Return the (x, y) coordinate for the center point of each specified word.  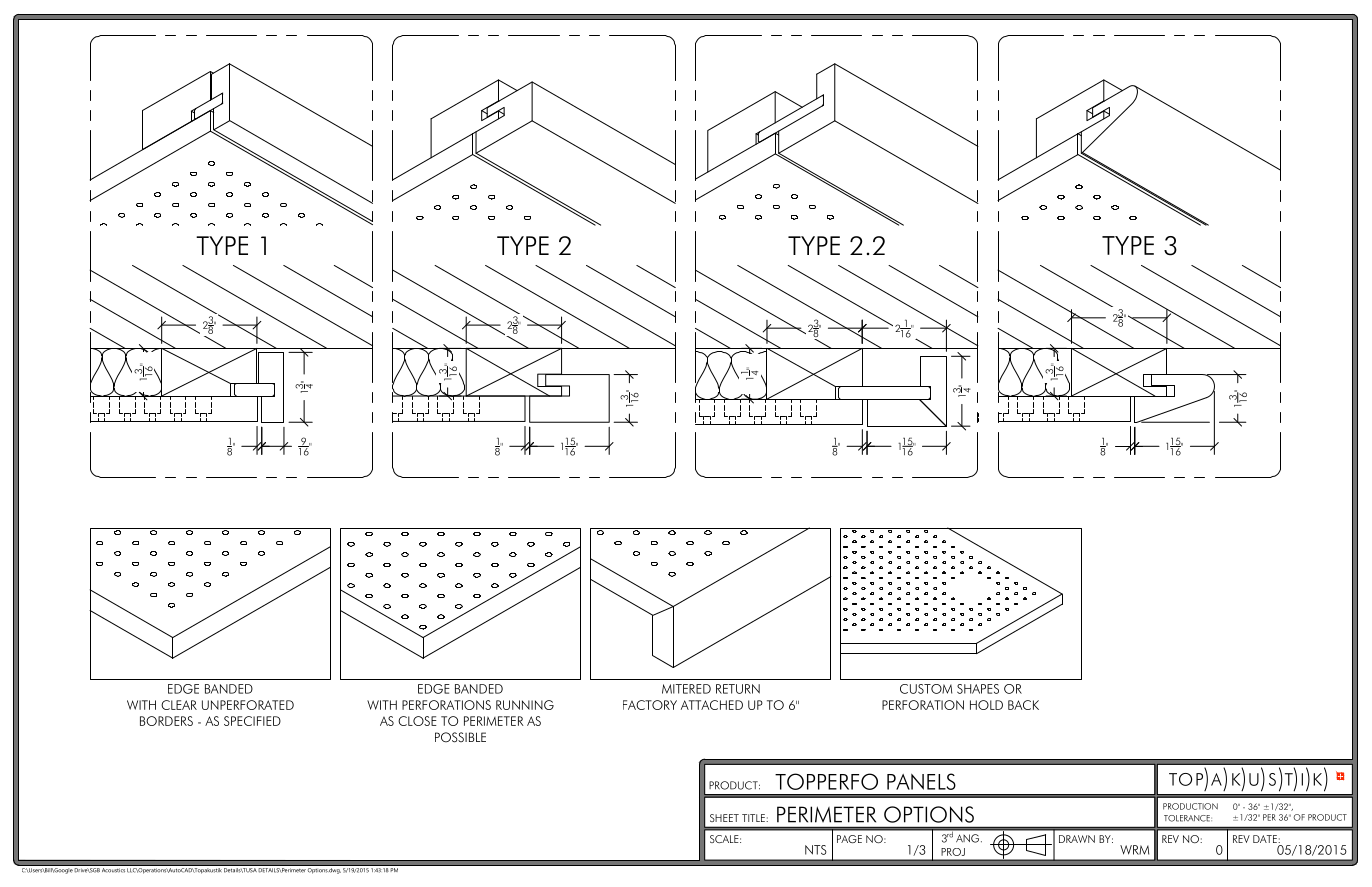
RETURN (738, 689)
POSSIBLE (460, 737)
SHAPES (978, 689)
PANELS (921, 781)
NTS (816, 850)
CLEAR (179, 705)
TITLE (754, 818)
